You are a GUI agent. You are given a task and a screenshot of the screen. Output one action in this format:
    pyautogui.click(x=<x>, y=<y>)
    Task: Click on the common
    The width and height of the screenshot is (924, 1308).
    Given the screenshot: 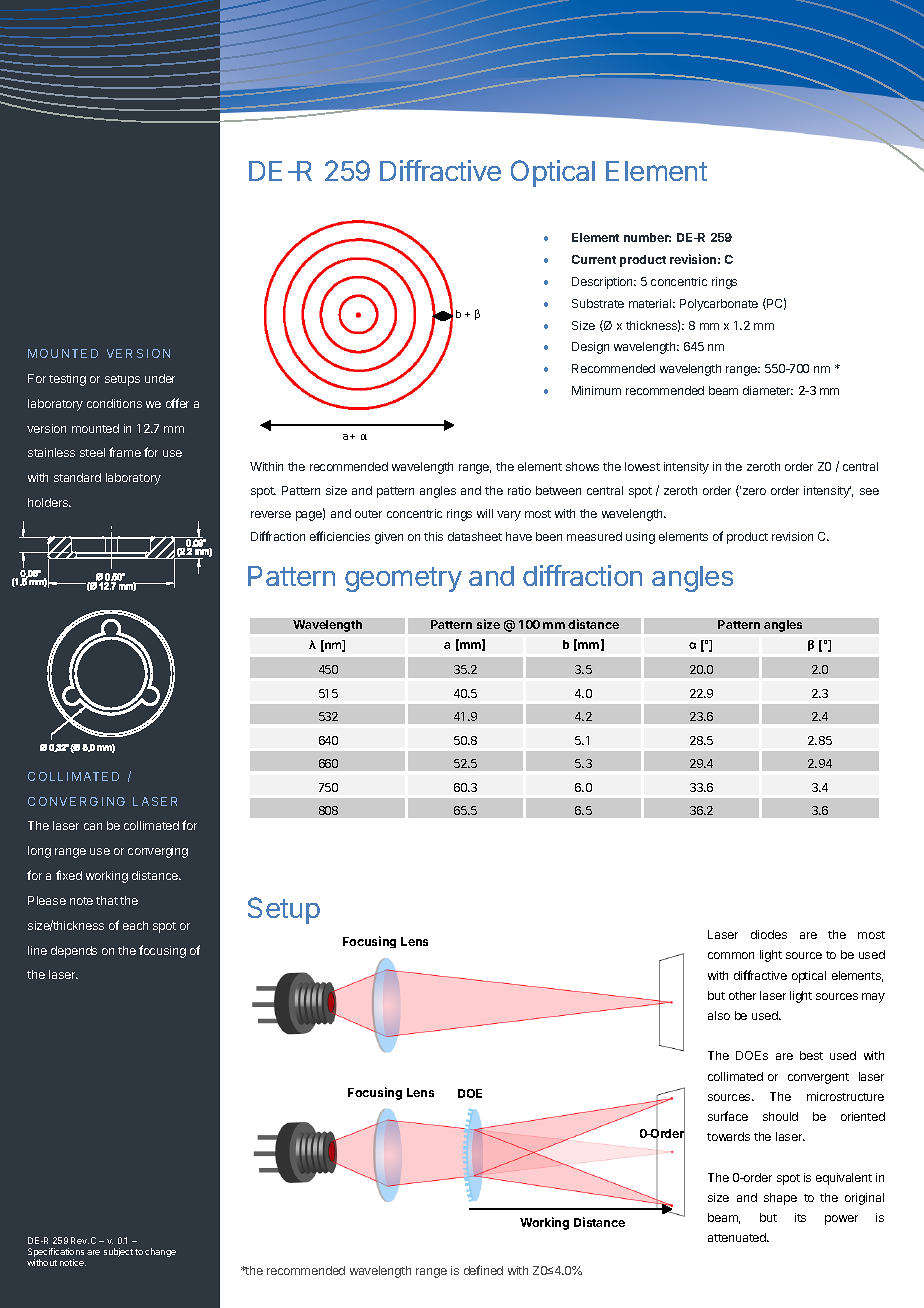 What is the action you would take?
    pyautogui.click(x=731, y=955)
